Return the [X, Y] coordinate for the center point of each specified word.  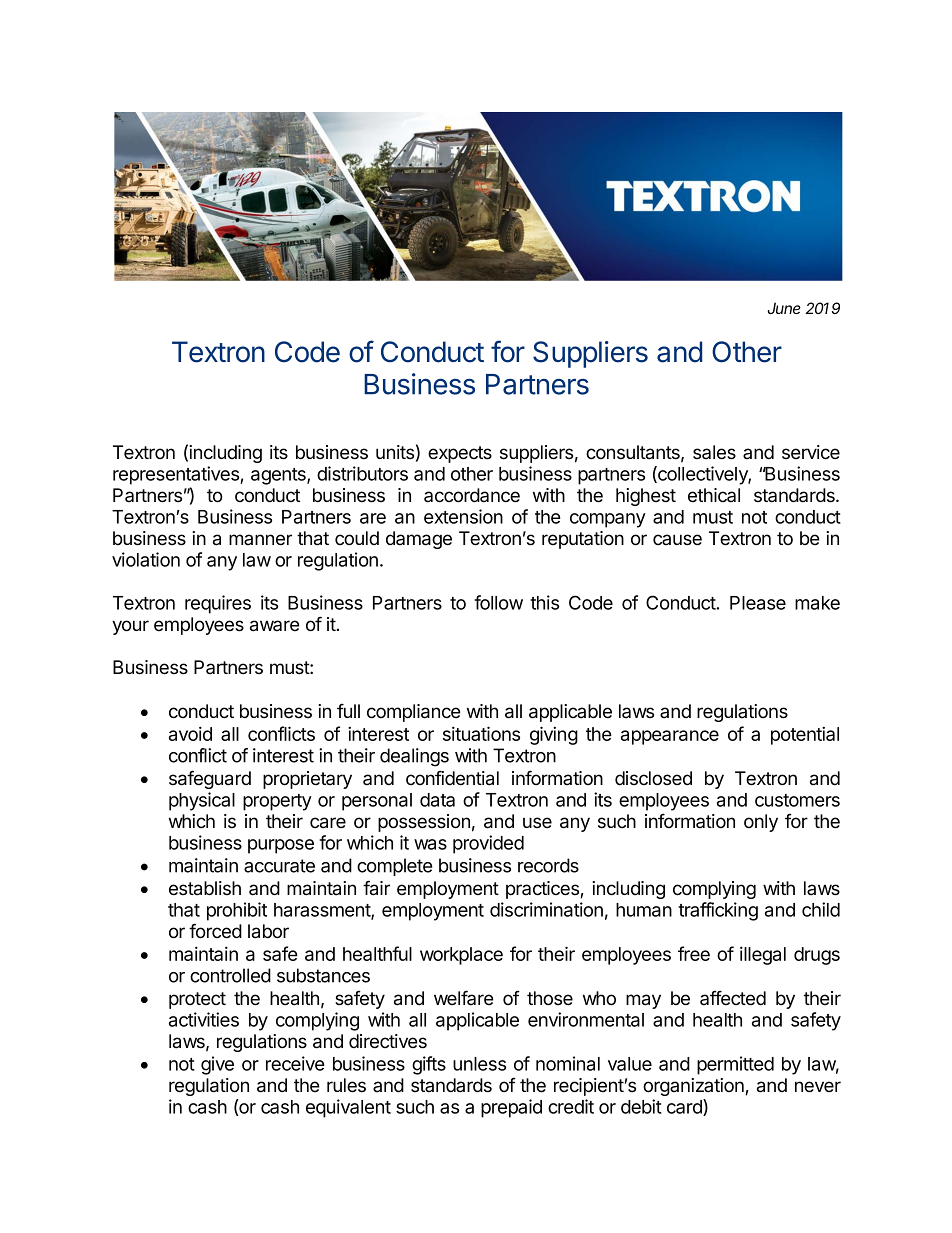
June [784, 308]
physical [202, 801]
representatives [177, 475]
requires [218, 604]
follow [498, 602]
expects [460, 454]
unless [479, 1064]
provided [488, 844]
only [761, 823]
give [217, 1065]
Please [758, 603]
